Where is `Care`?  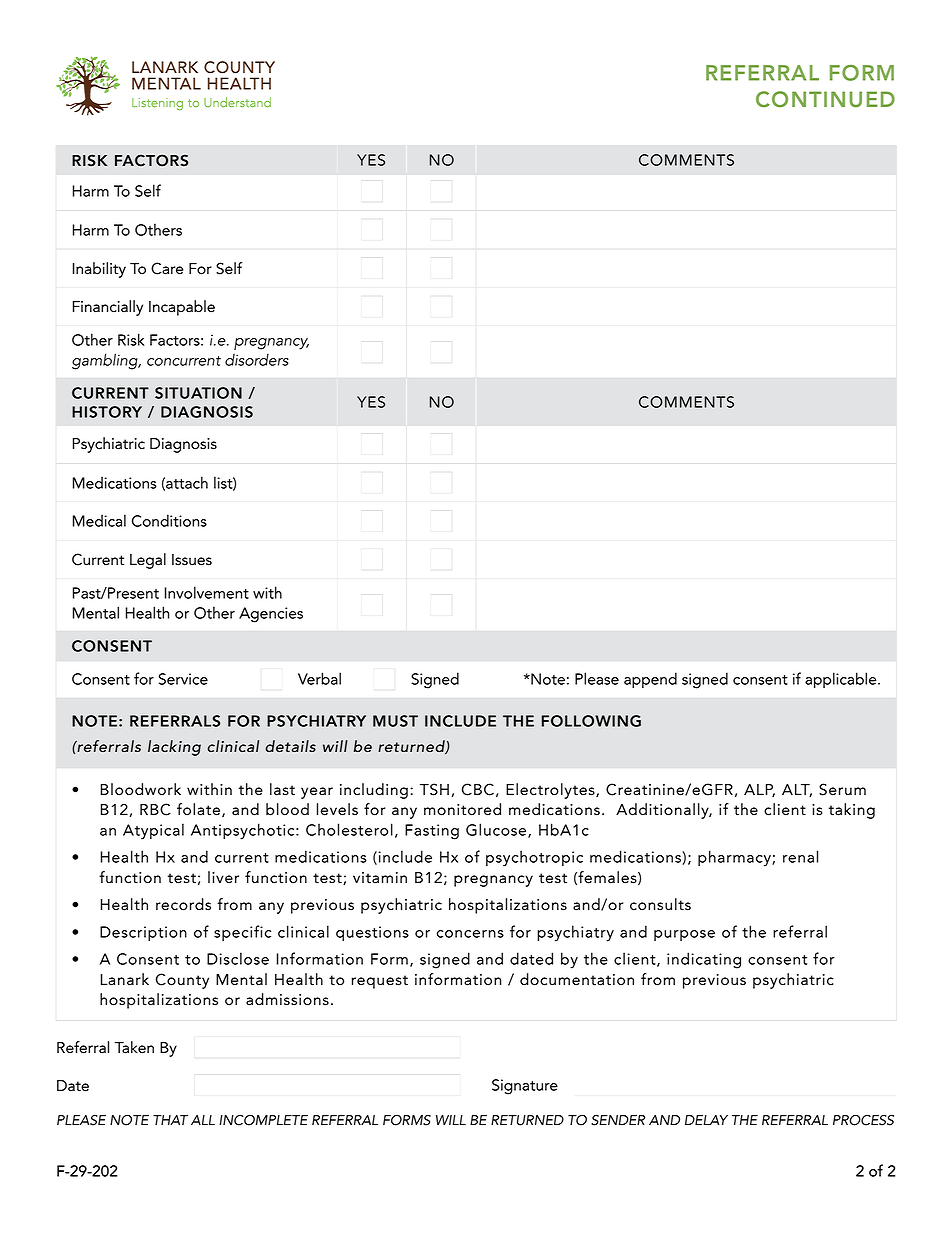
Care is located at coordinates (167, 268).
